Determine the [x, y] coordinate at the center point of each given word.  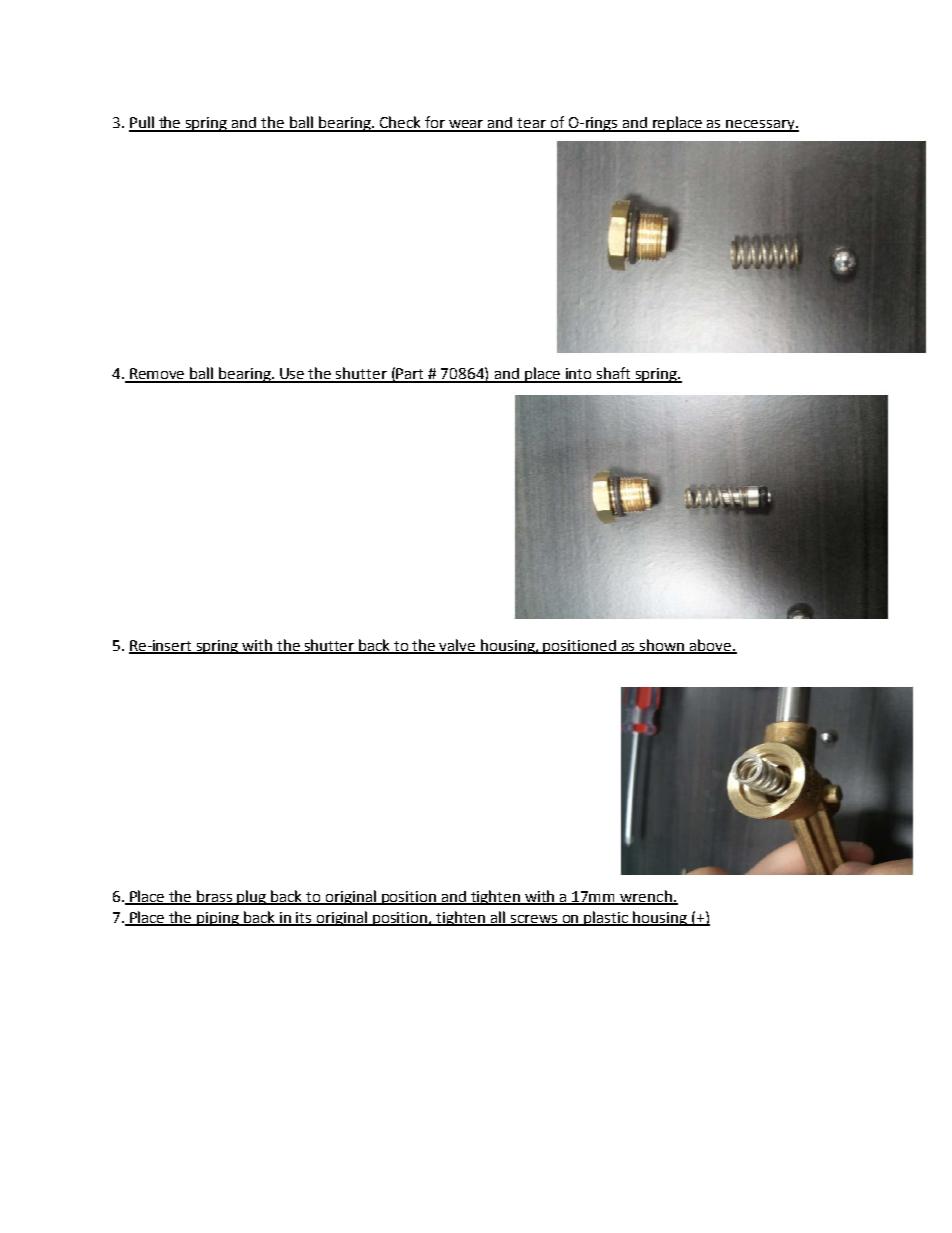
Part [411, 375]
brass [215, 897]
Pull [142, 123]
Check [400, 123]
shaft [613, 374]
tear [531, 124]
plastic [607, 918]
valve [458, 646]
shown [662, 646]
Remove [157, 375]
